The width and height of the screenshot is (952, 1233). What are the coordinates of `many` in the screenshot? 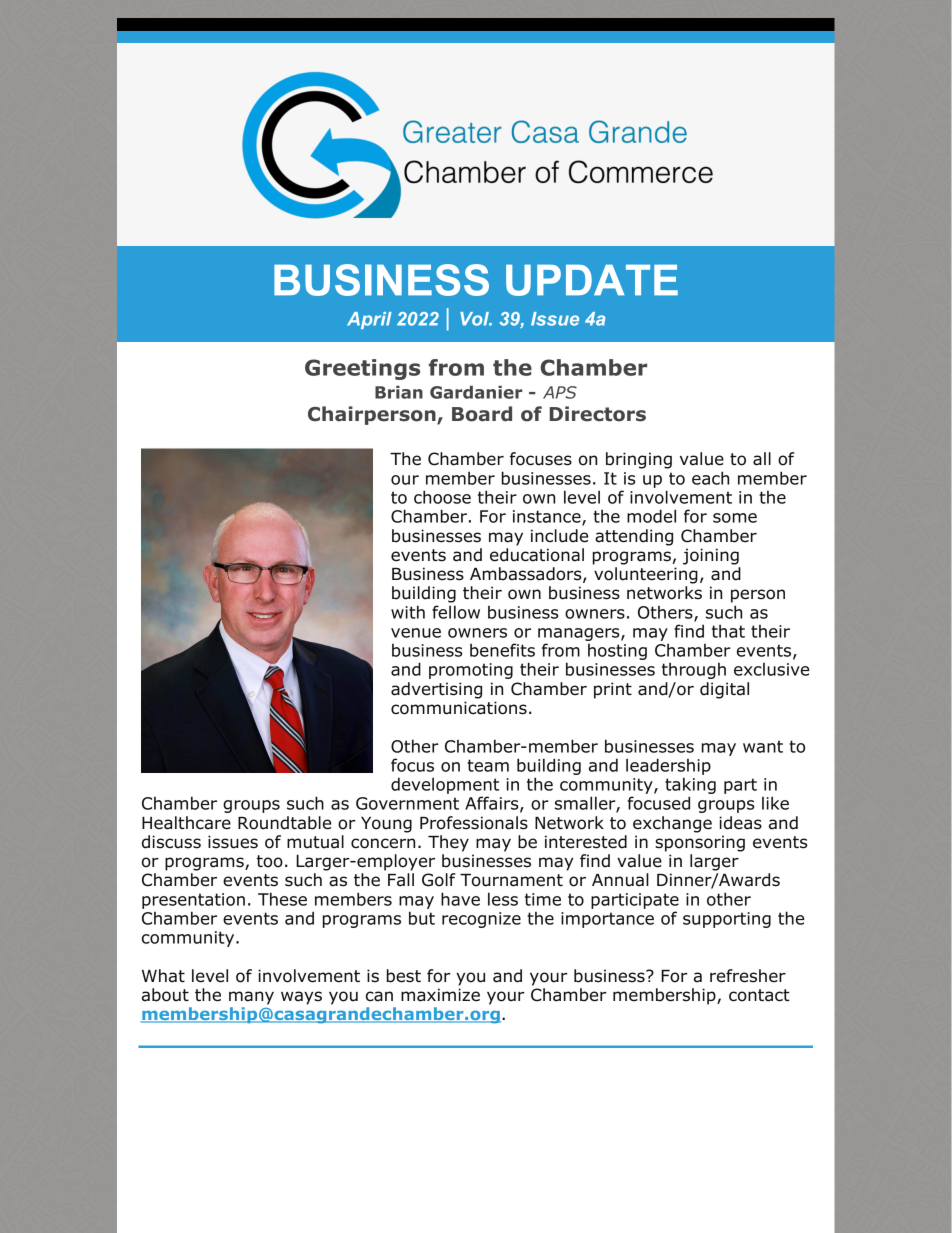 It's located at (251, 998).
